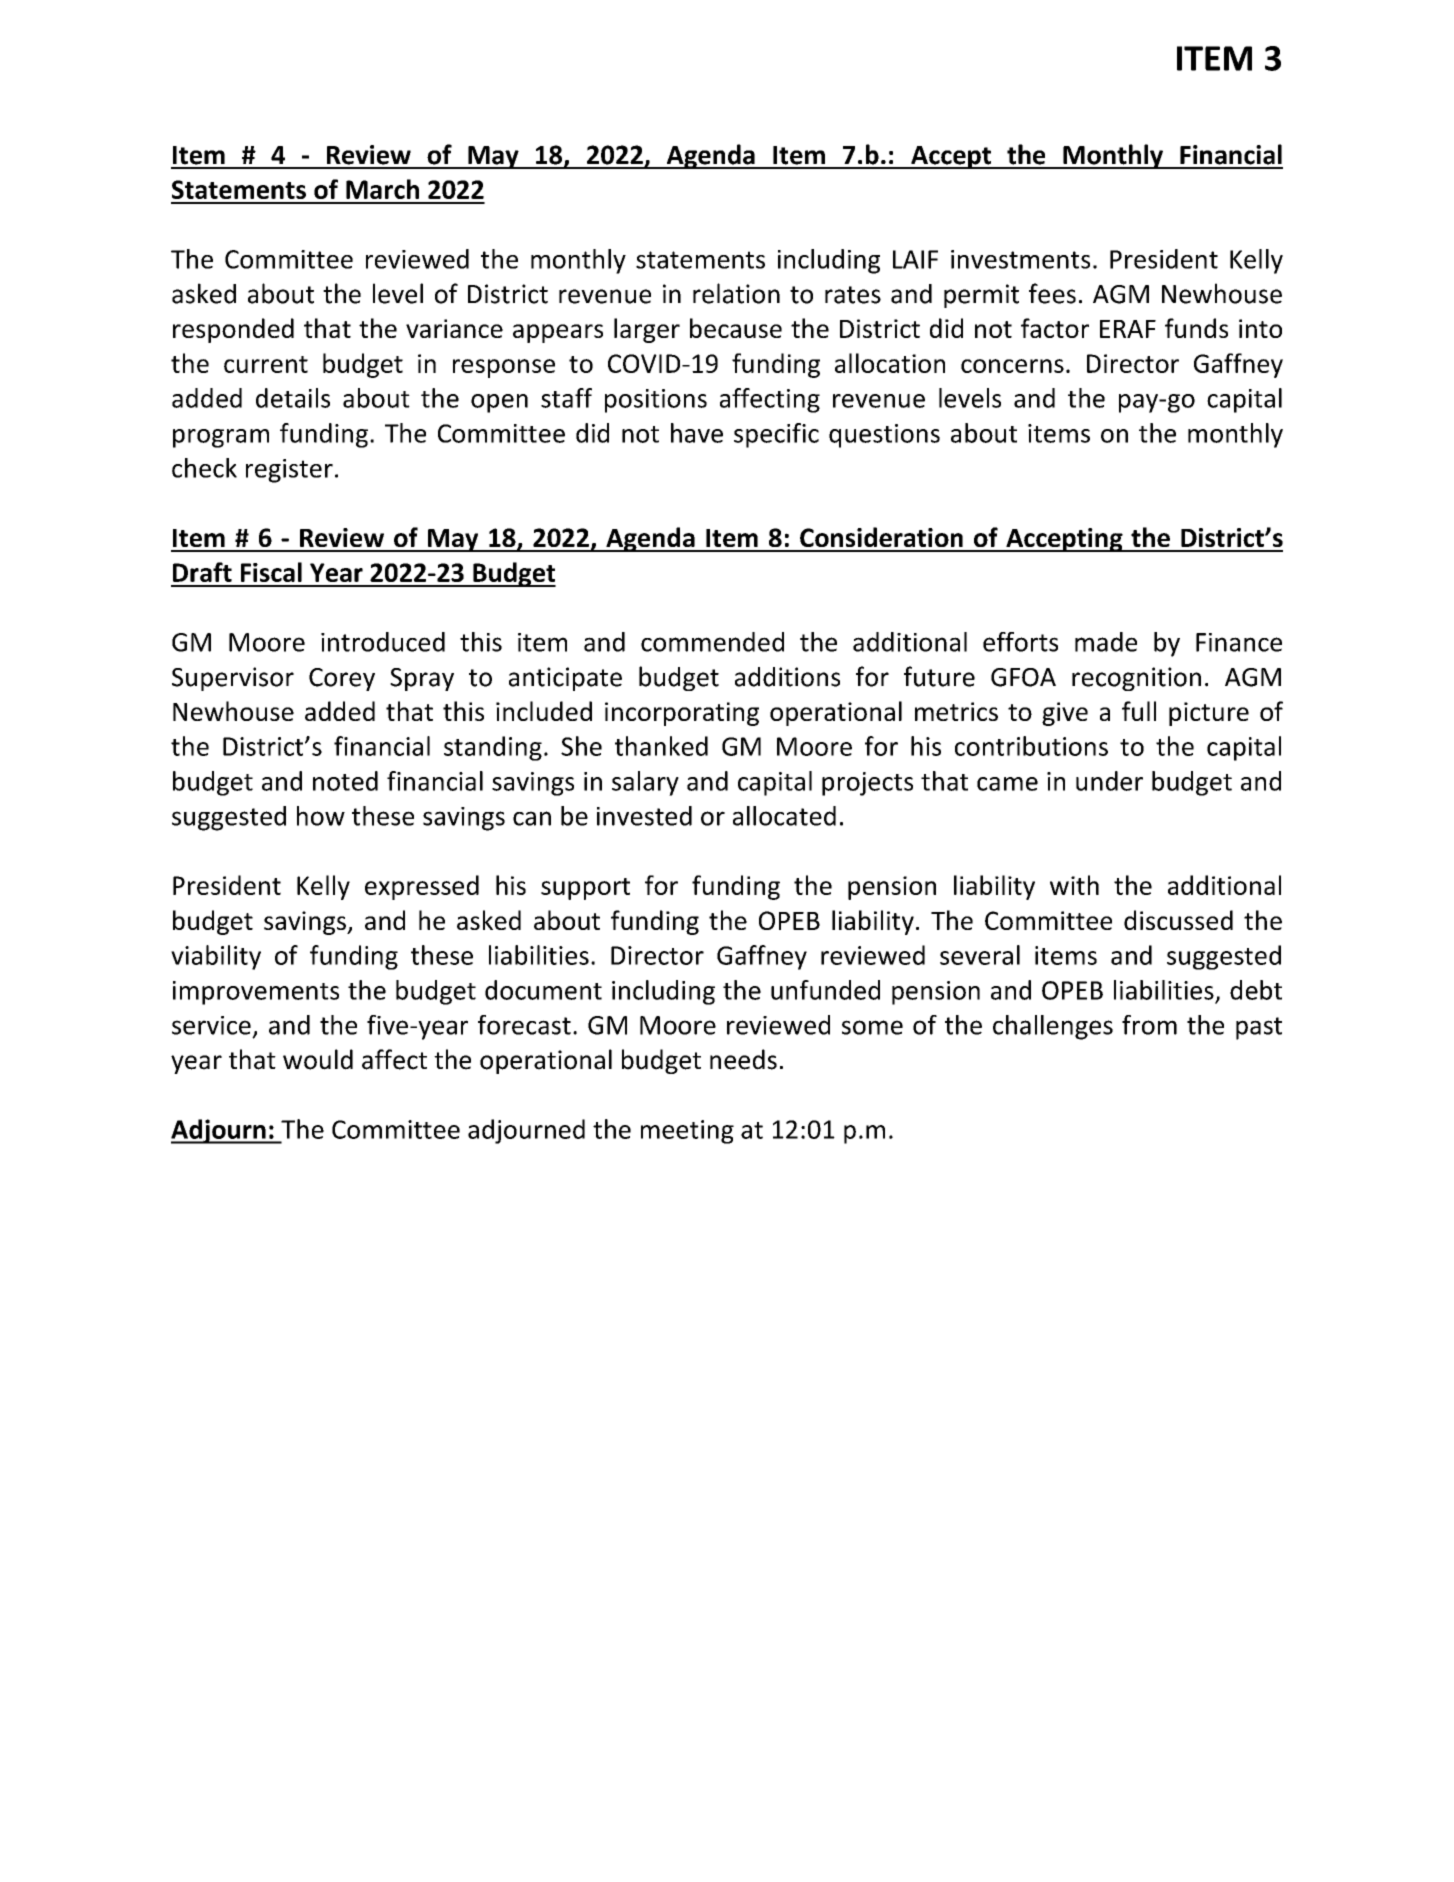  Describe the element at coordinates (712, 642) in the screenshot. I see `commended` at that location.
